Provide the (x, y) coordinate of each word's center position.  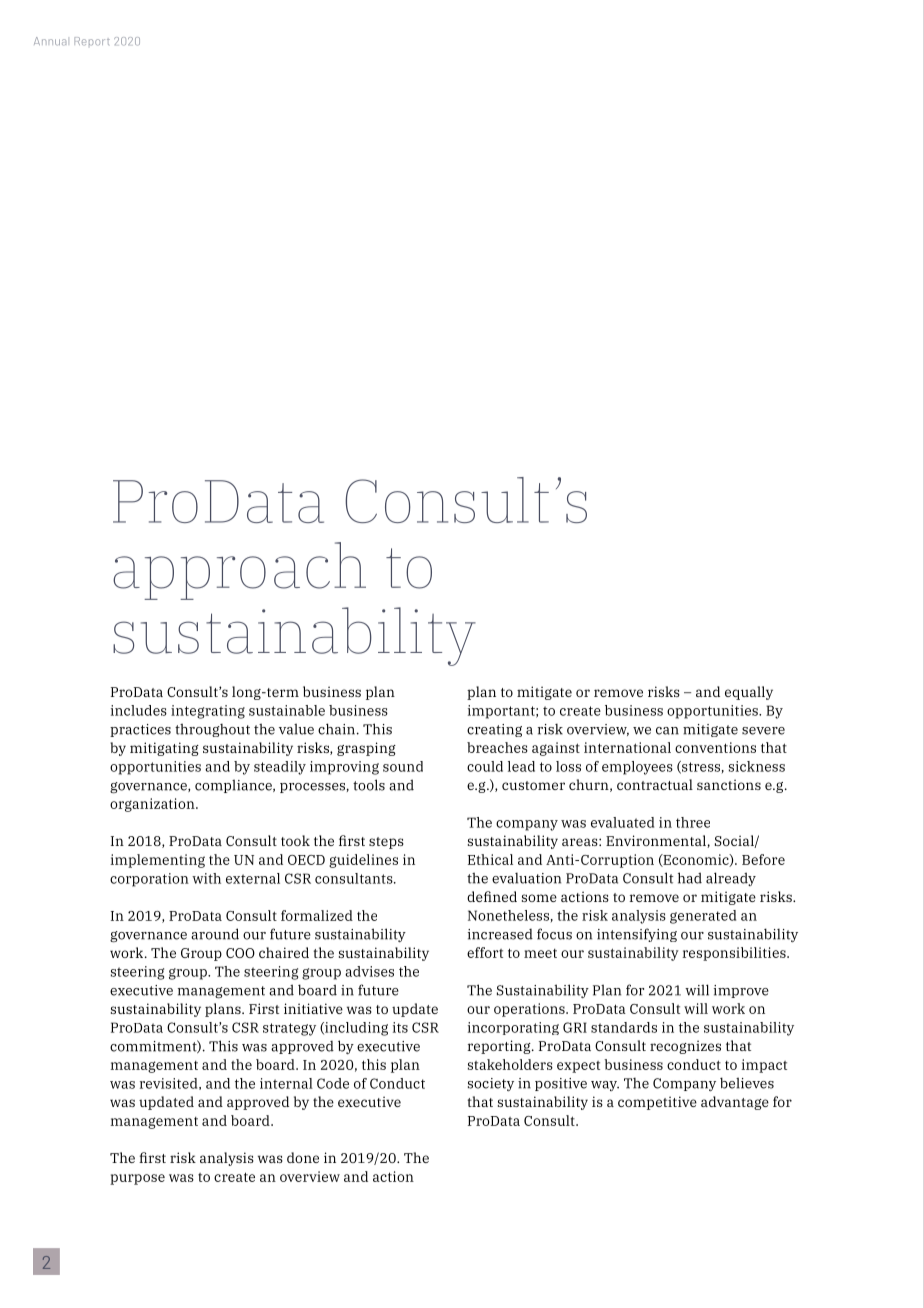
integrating (208, 712)
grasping (366, 749)
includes (139, 710)
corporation (149, 880)
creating (494, 730)
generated (703, 917)
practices (140, 730)
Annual (50, 41)
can (667, 731)
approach (239, 571)
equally (749, 693)
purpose (137, 1179)
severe (763, 731)
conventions (715, 747)
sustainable (287, 710)
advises (369, 971)
